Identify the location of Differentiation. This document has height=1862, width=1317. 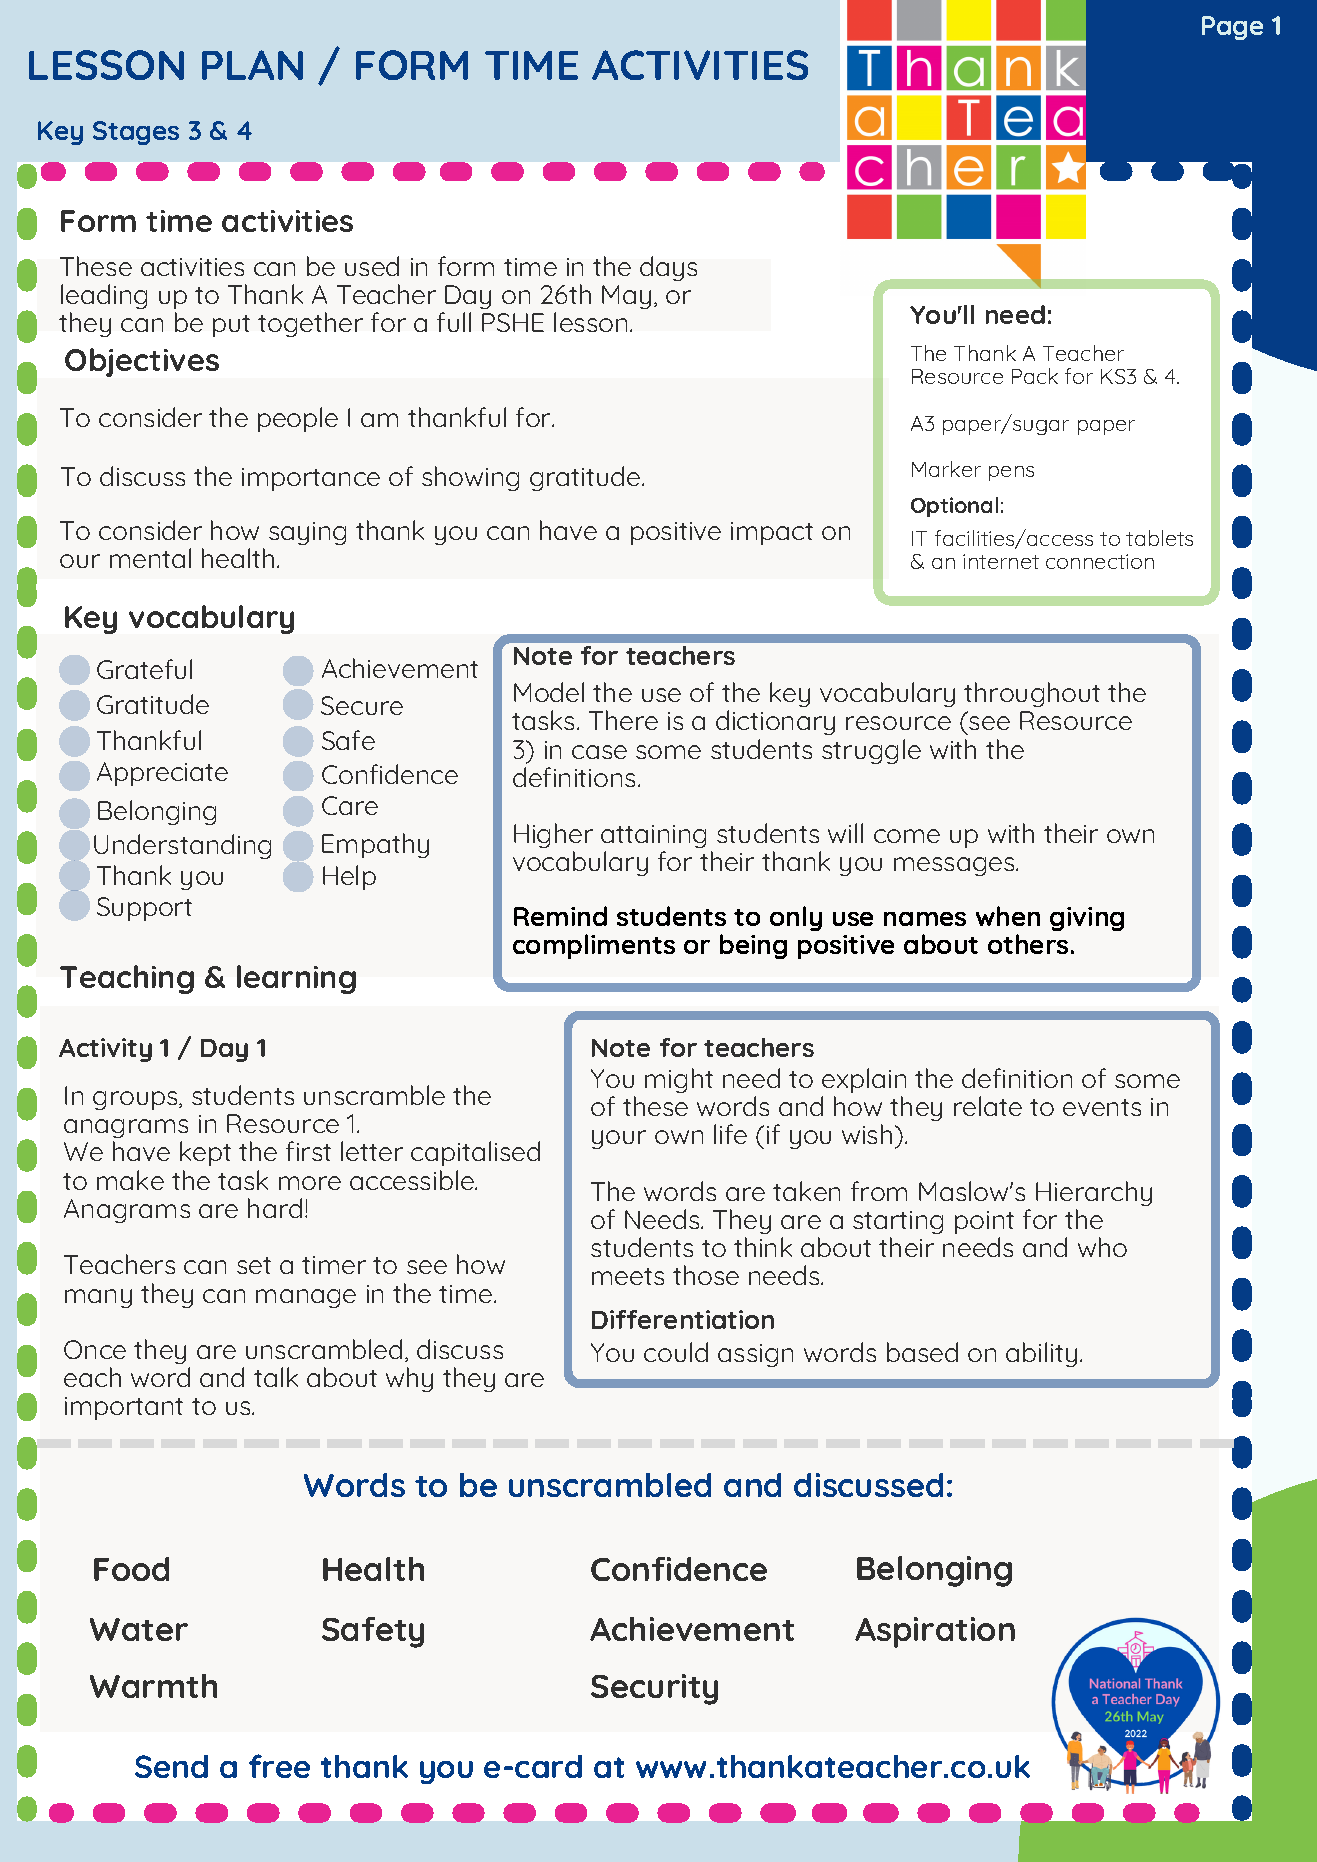
(683, 1319).
